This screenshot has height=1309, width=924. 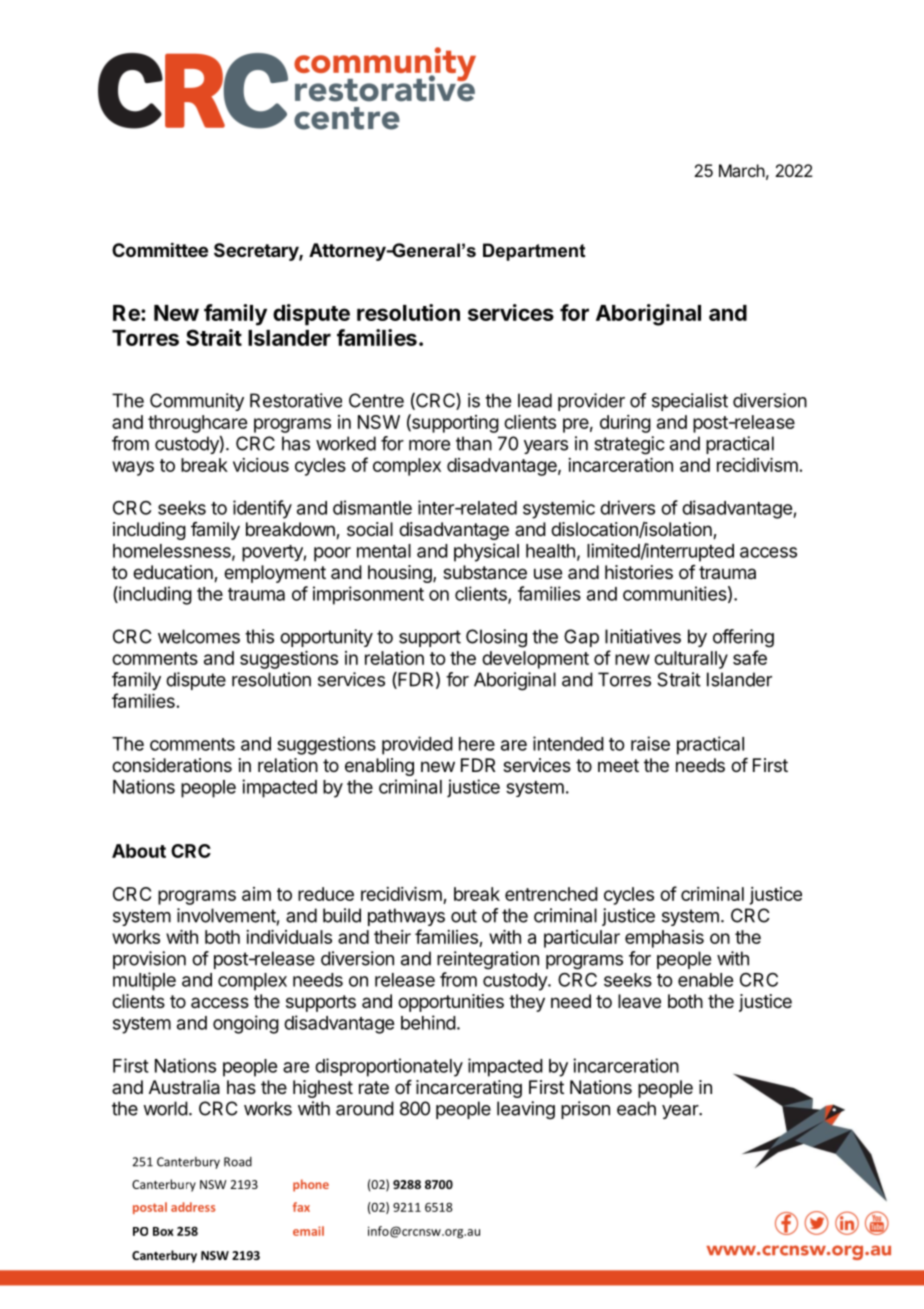 What do you see at coordinates (392, 937) in the screenshot?
I see `their` at bounding box center [392, 937].
